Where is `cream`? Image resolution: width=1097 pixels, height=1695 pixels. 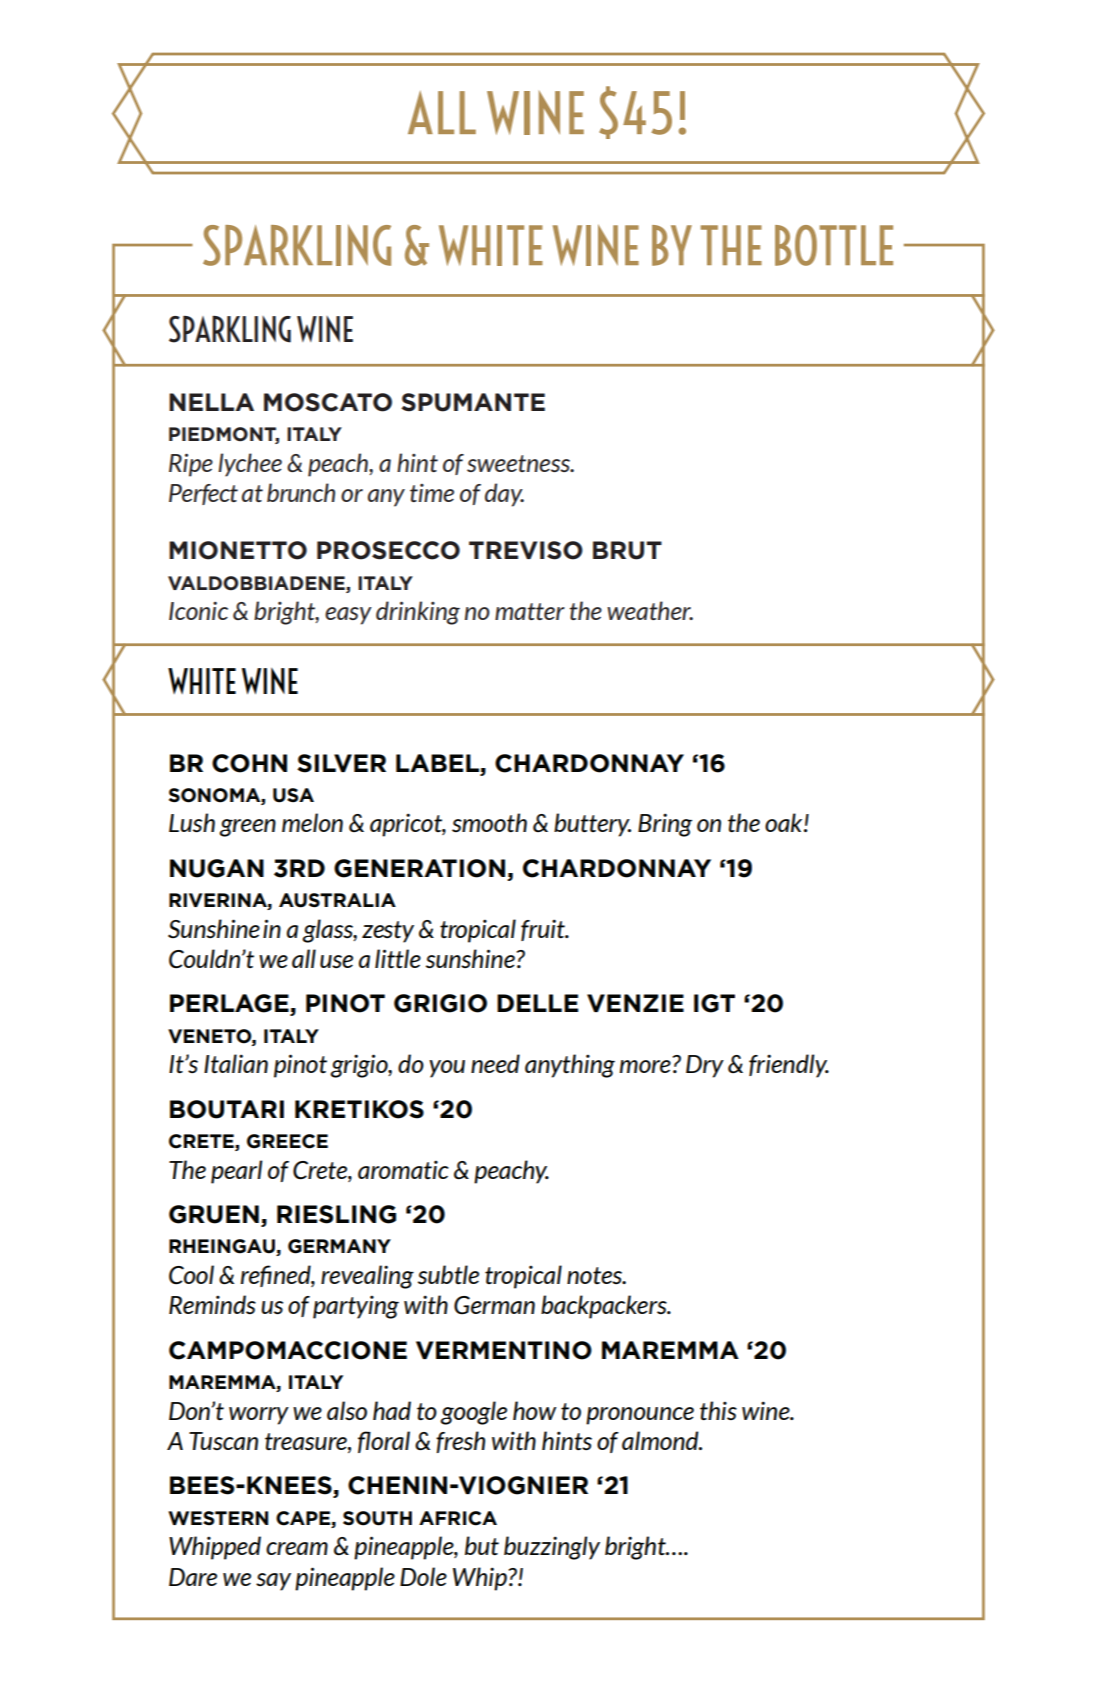
cream is located at coordinates (297, 1548).
